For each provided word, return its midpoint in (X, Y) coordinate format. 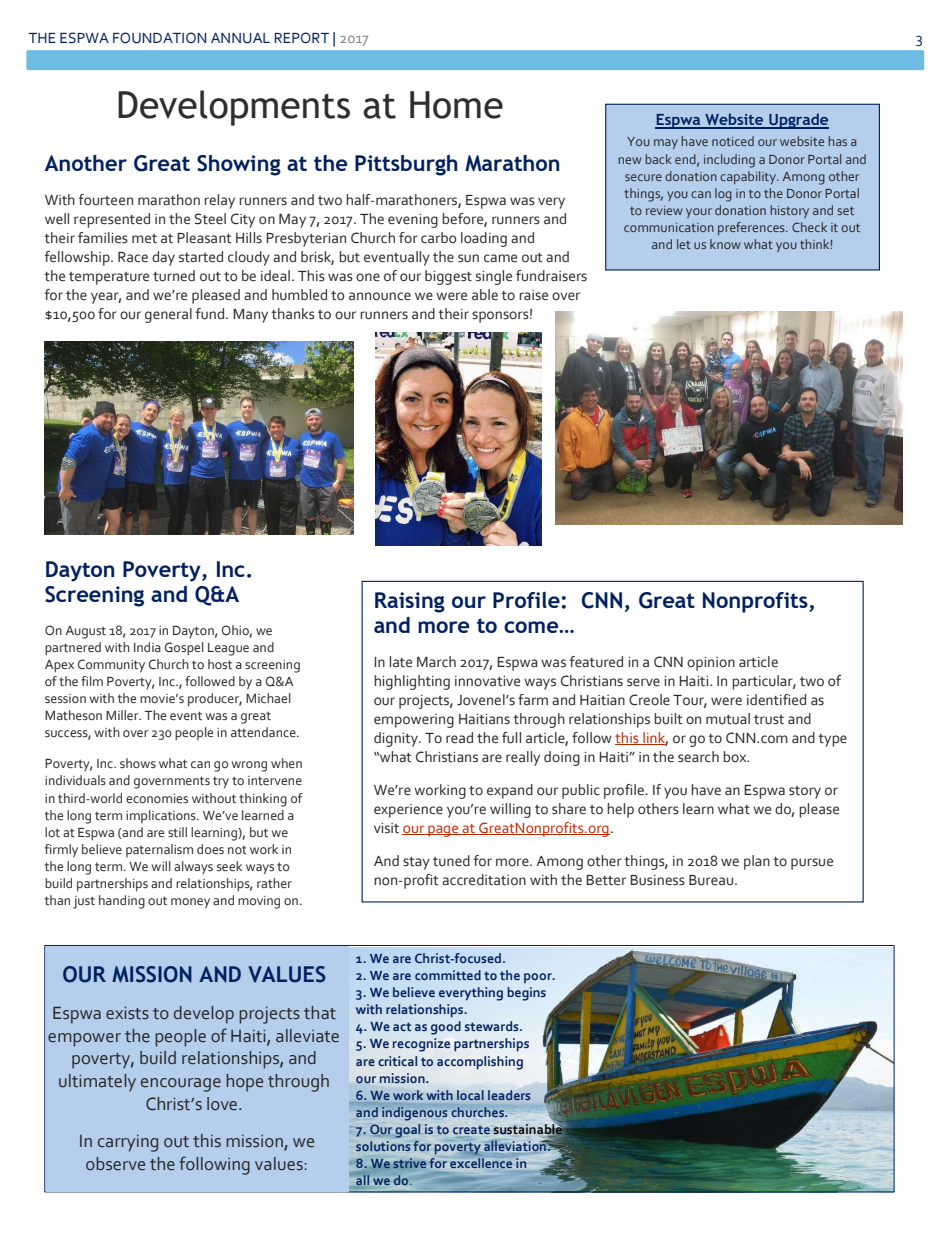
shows (138, 763)
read (459, 738)
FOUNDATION (160, 38)
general (168, 315)
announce (380, 296)
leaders (509, 1095)
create (471, 1131)
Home (456, 105)
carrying (128, 1143)
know (725, 244)
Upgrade (798, 121)
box (736, 756)
